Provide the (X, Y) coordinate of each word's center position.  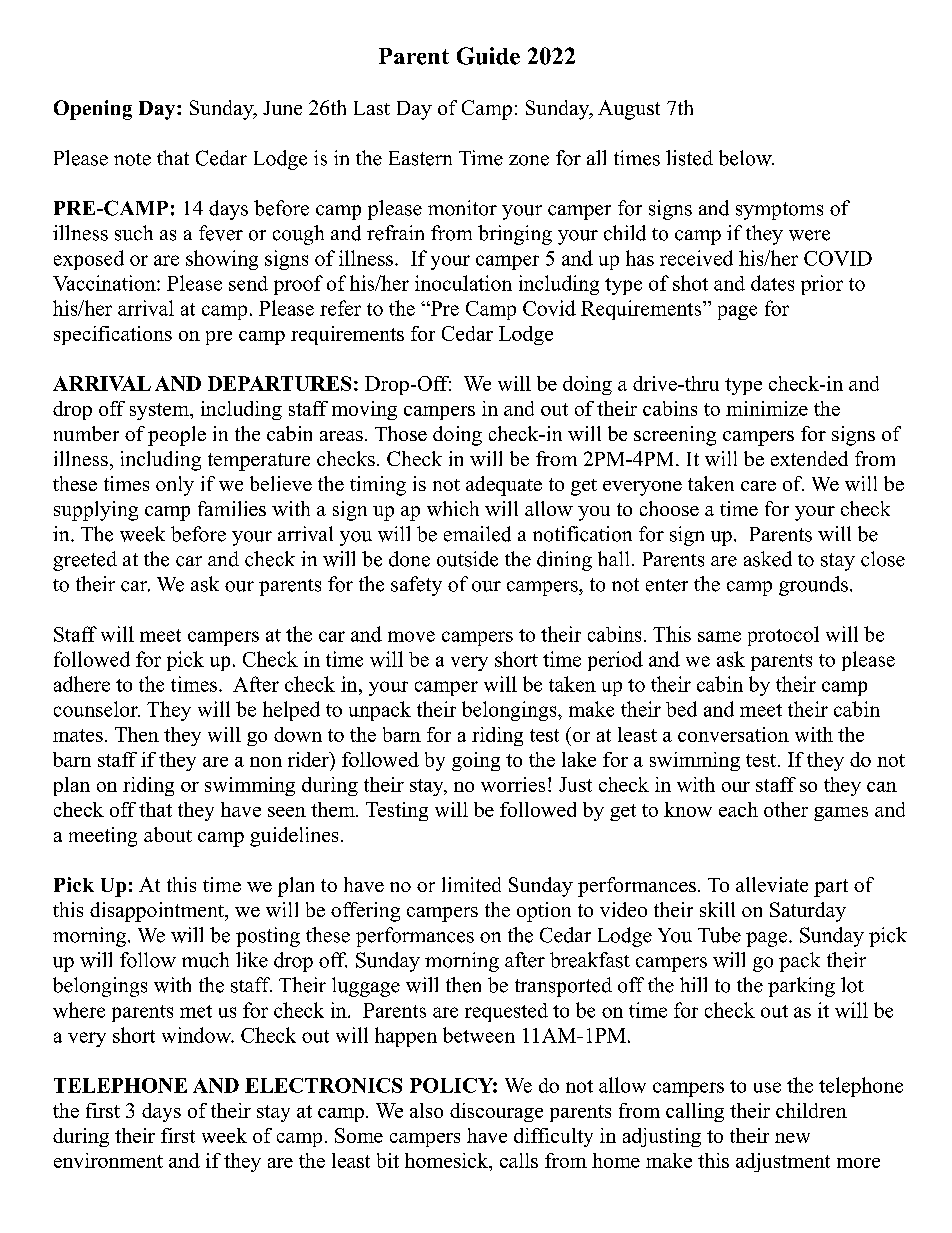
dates (772, 283)
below (746, 158)
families (232, 508)
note (132, 159)
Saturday (808, 912)
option (544, 912)
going (476, 761)
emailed (477, 534)
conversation (733, 734)
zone (529, 160)
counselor (97, 709)
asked (768, 559)
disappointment (158, 912)
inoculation (463, 283)
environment (108, 1160)
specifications (113, 335)
